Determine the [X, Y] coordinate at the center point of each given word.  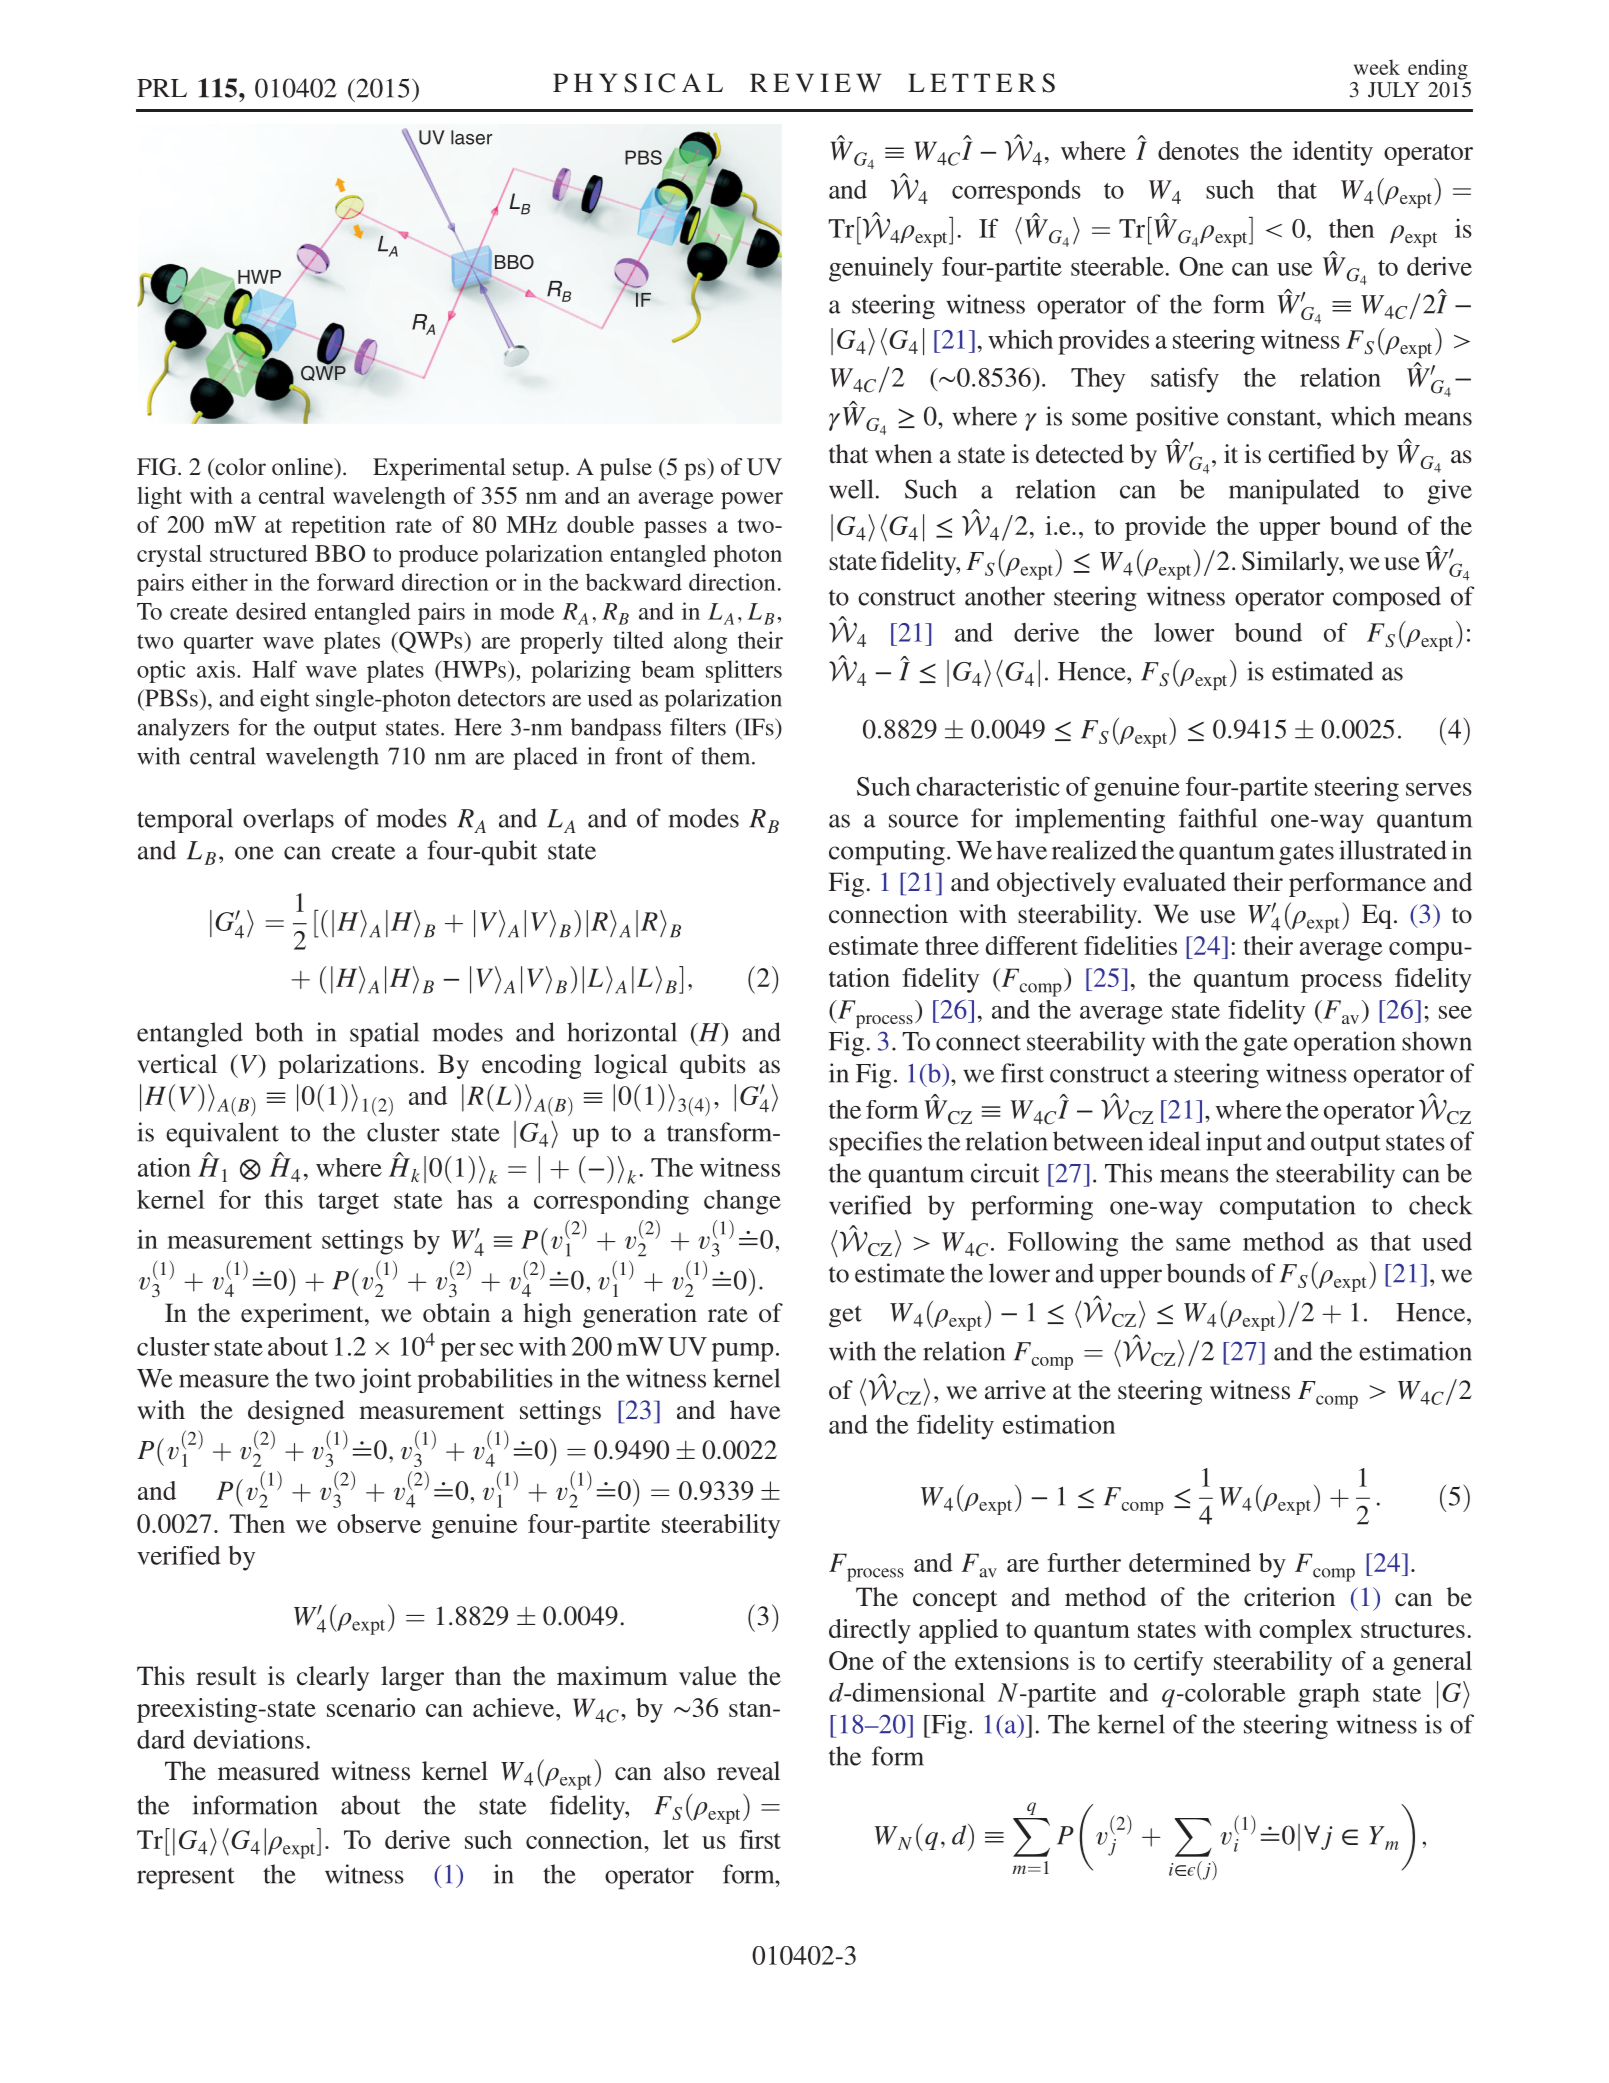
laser [471, 137]
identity [1333, 153]
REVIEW [816, 82]
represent [186, 1879]
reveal [748, 1771]
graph [1329, 1695]
